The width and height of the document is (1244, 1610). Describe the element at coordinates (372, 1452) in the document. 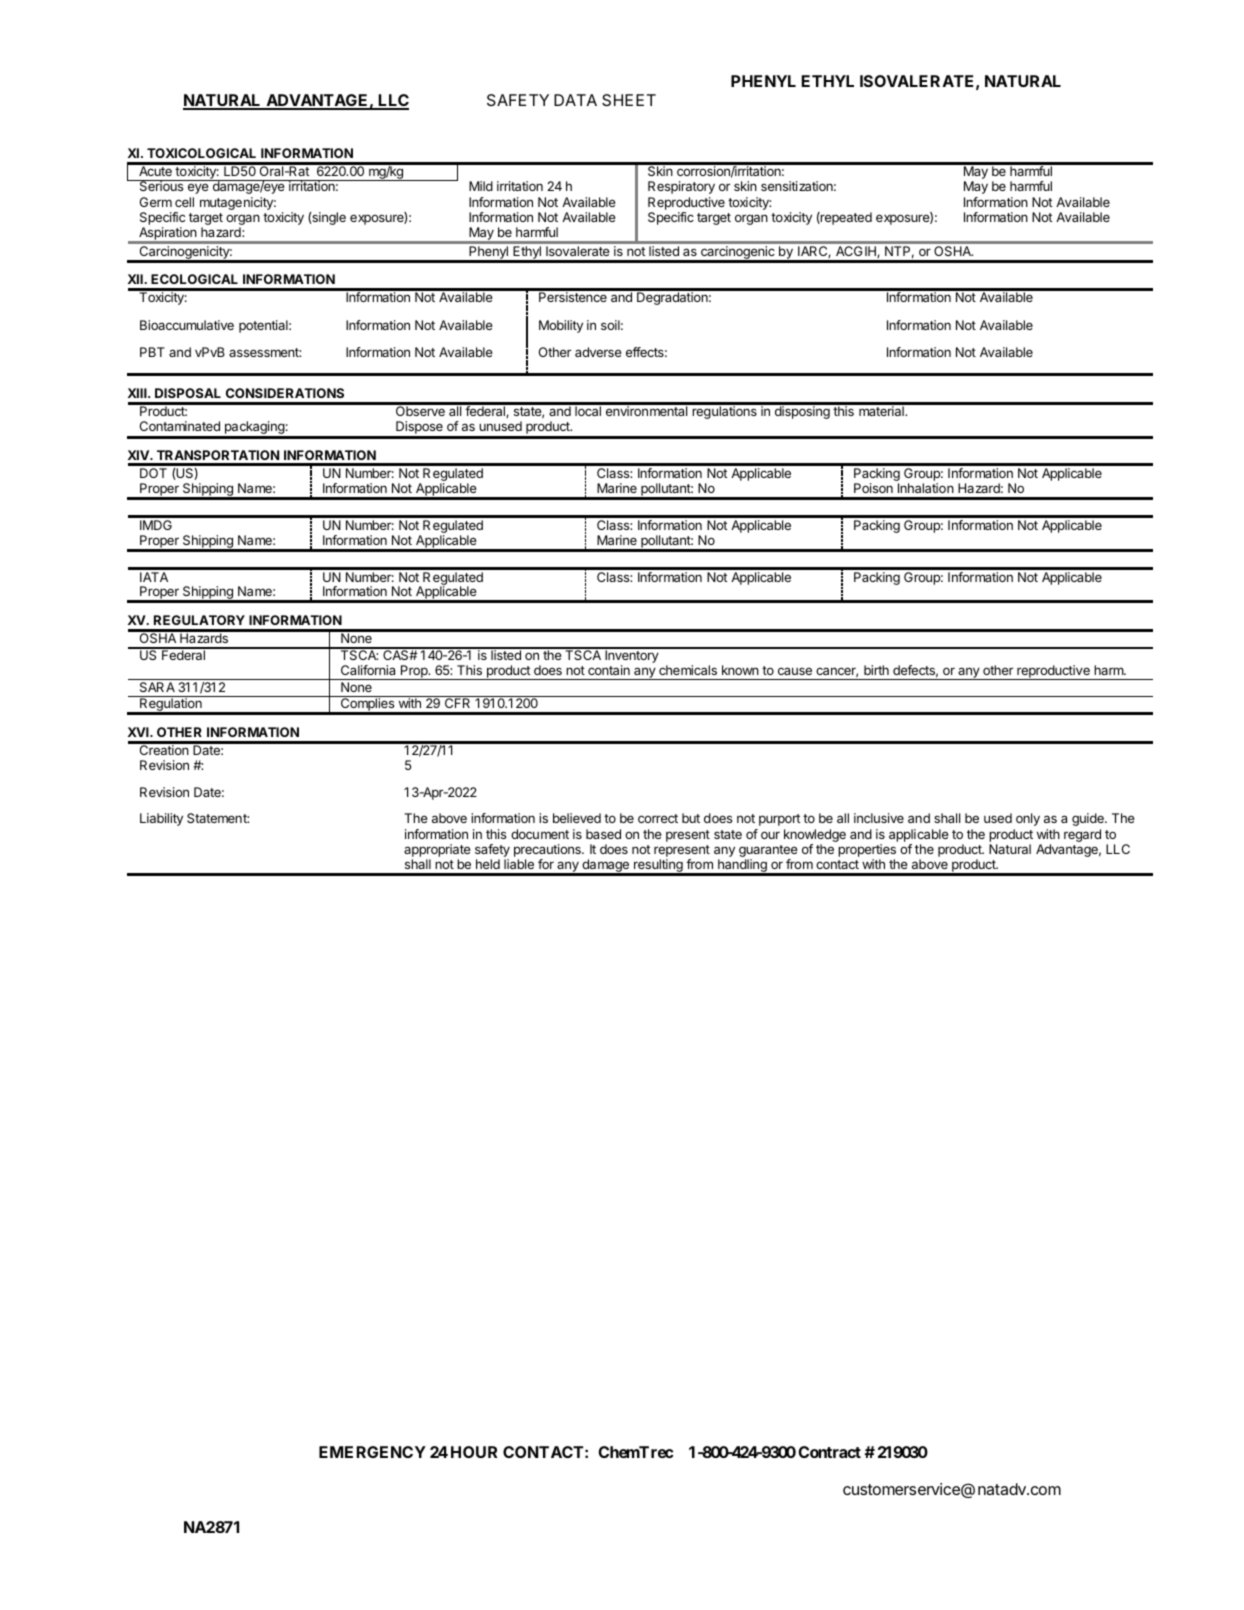

I see `EMERGENCY` at that location.
